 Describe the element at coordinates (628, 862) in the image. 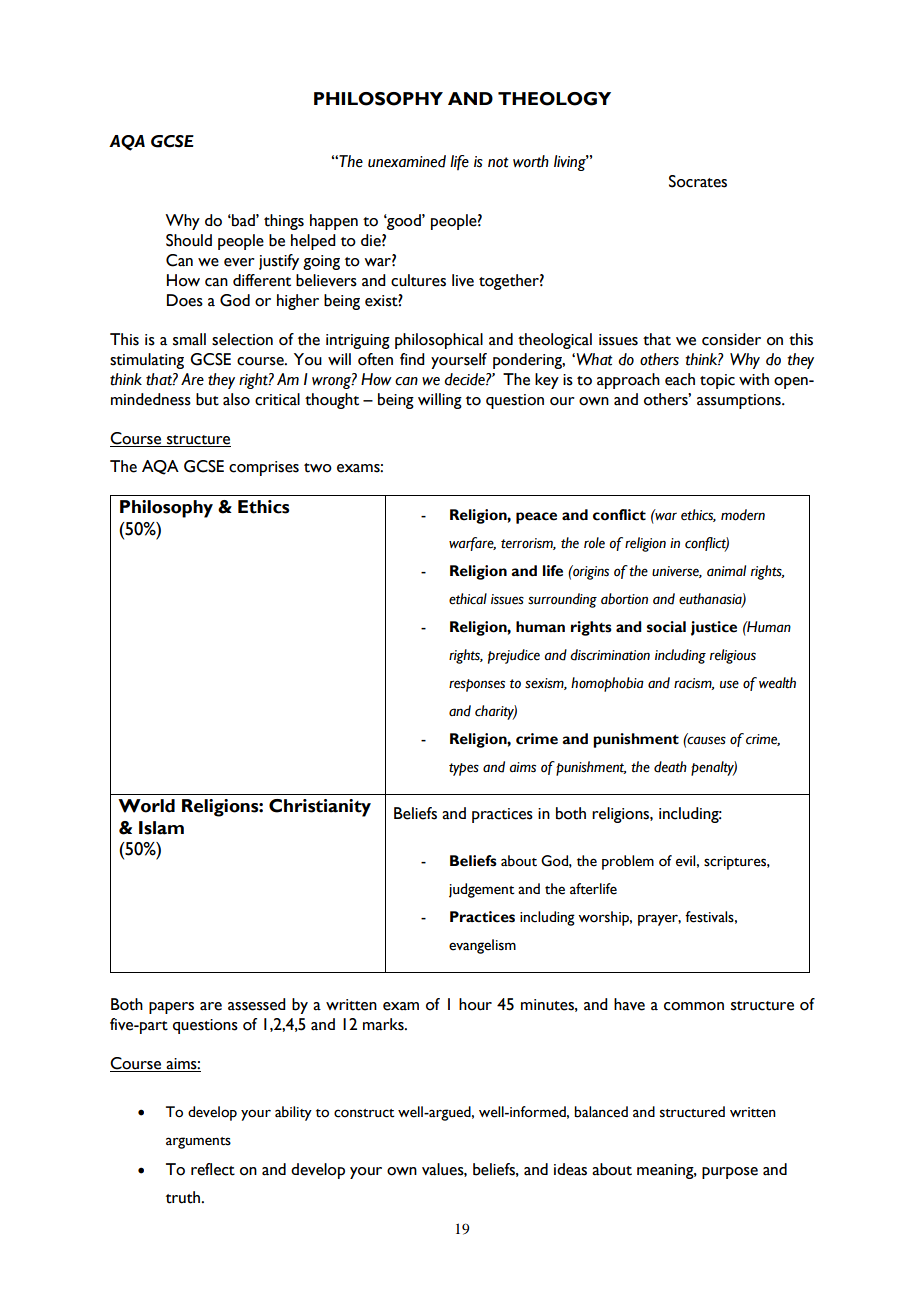

I see `problem` at that location.
